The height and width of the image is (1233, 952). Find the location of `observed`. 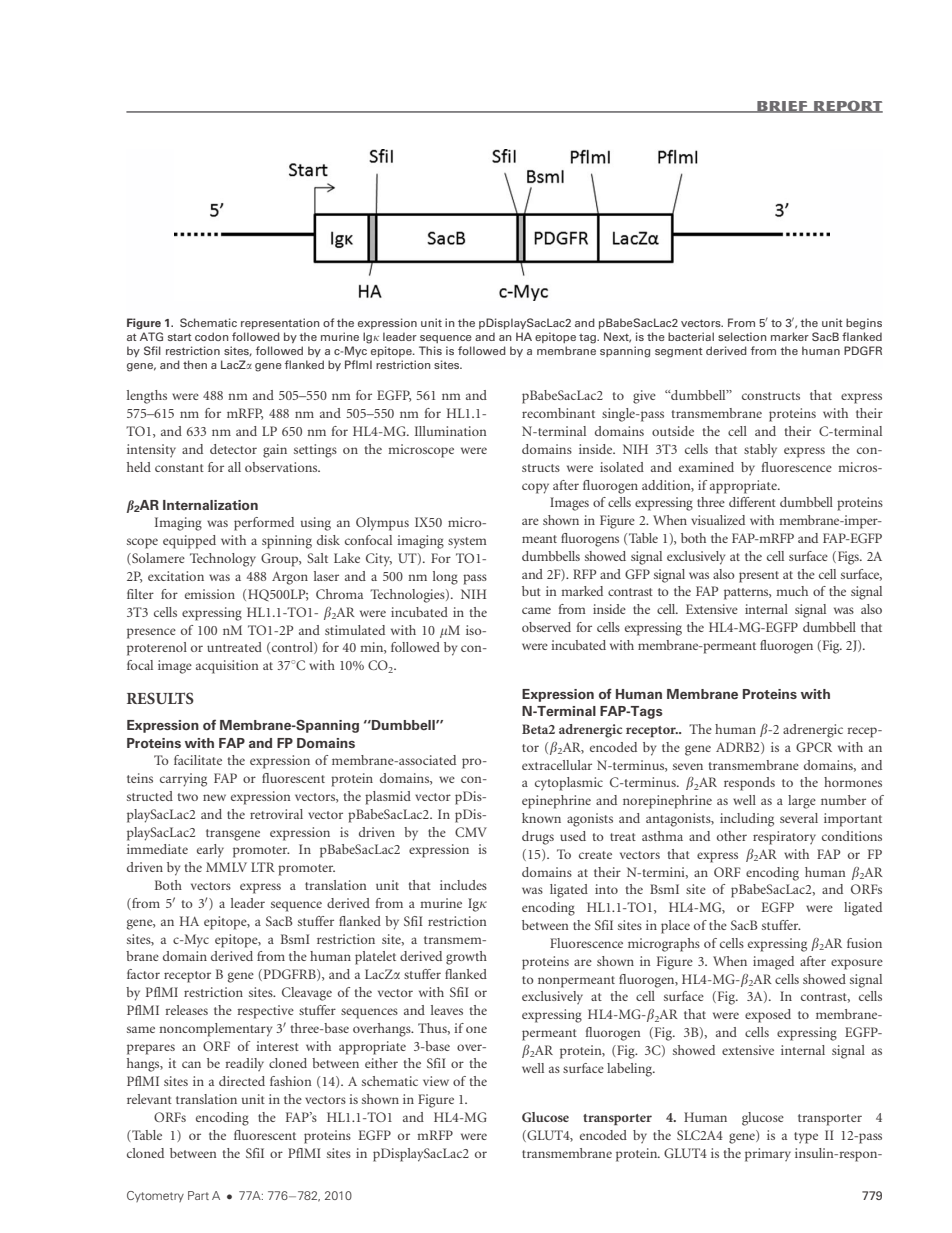

observed is located at coordinates (546, 627).
